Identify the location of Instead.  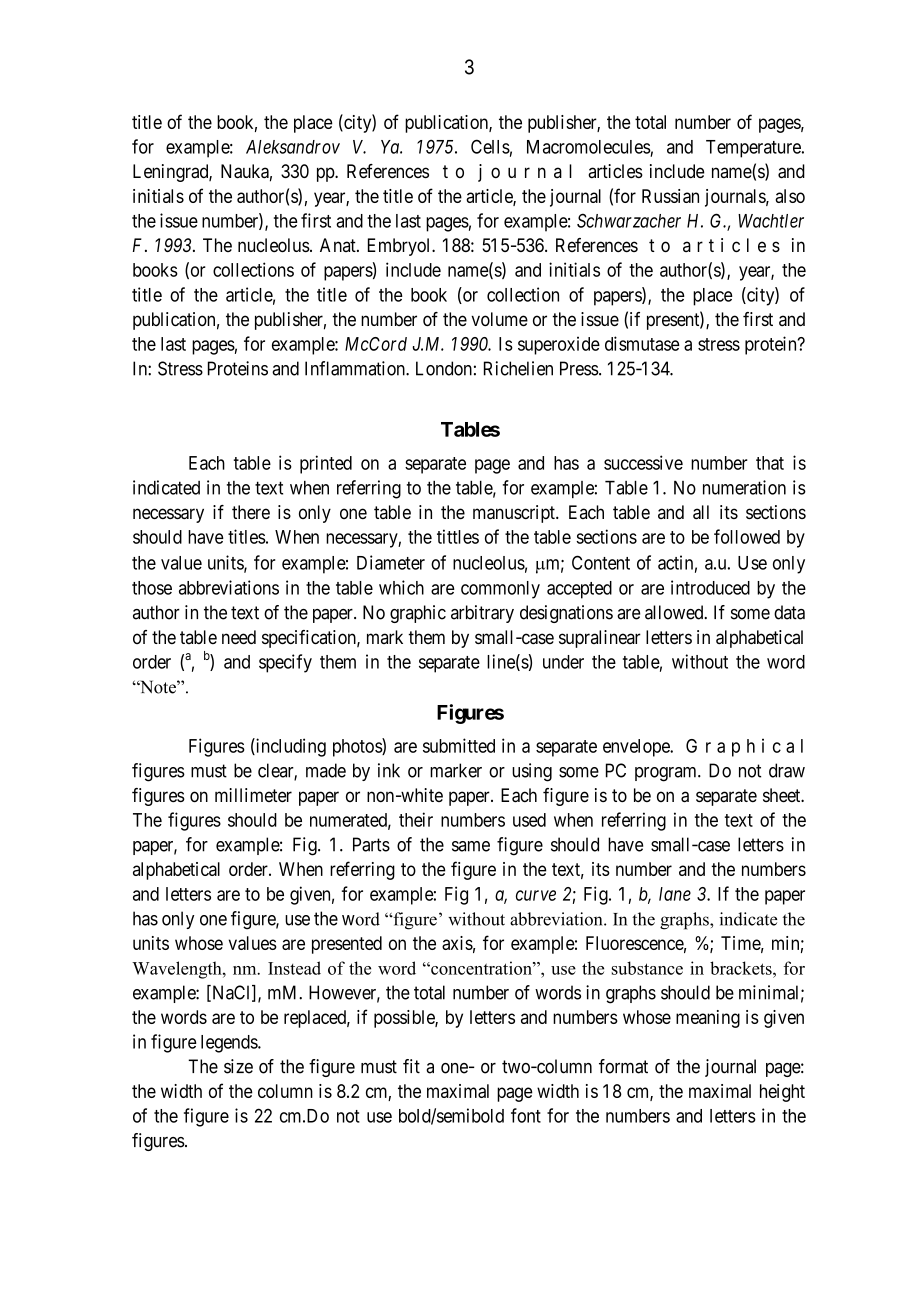
(294, 968).
